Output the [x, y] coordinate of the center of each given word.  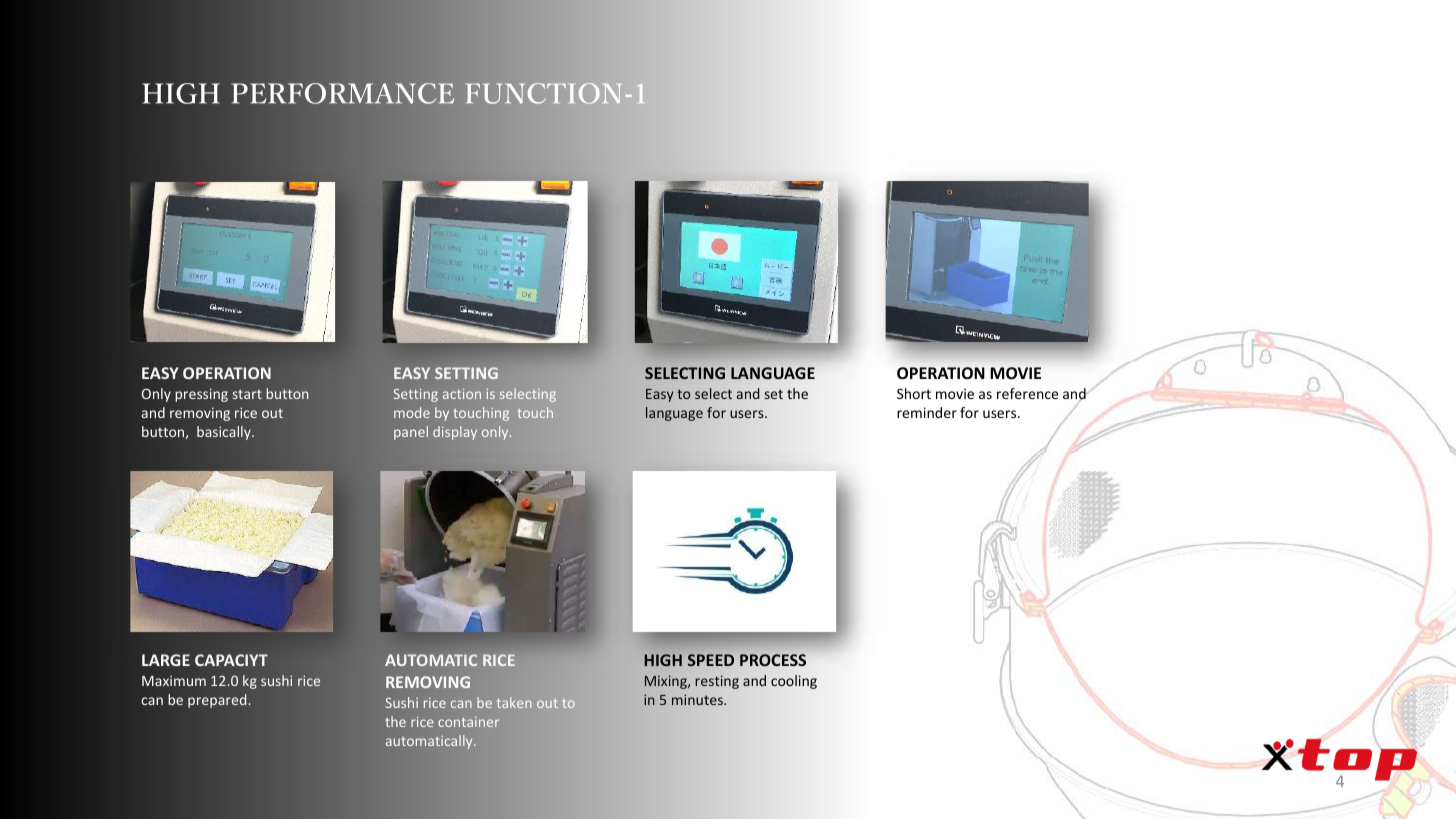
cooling [794, 682]
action [462, 394]
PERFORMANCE [343, 93]
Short [914, 393]
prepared [218, 701]
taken [514, 702]
